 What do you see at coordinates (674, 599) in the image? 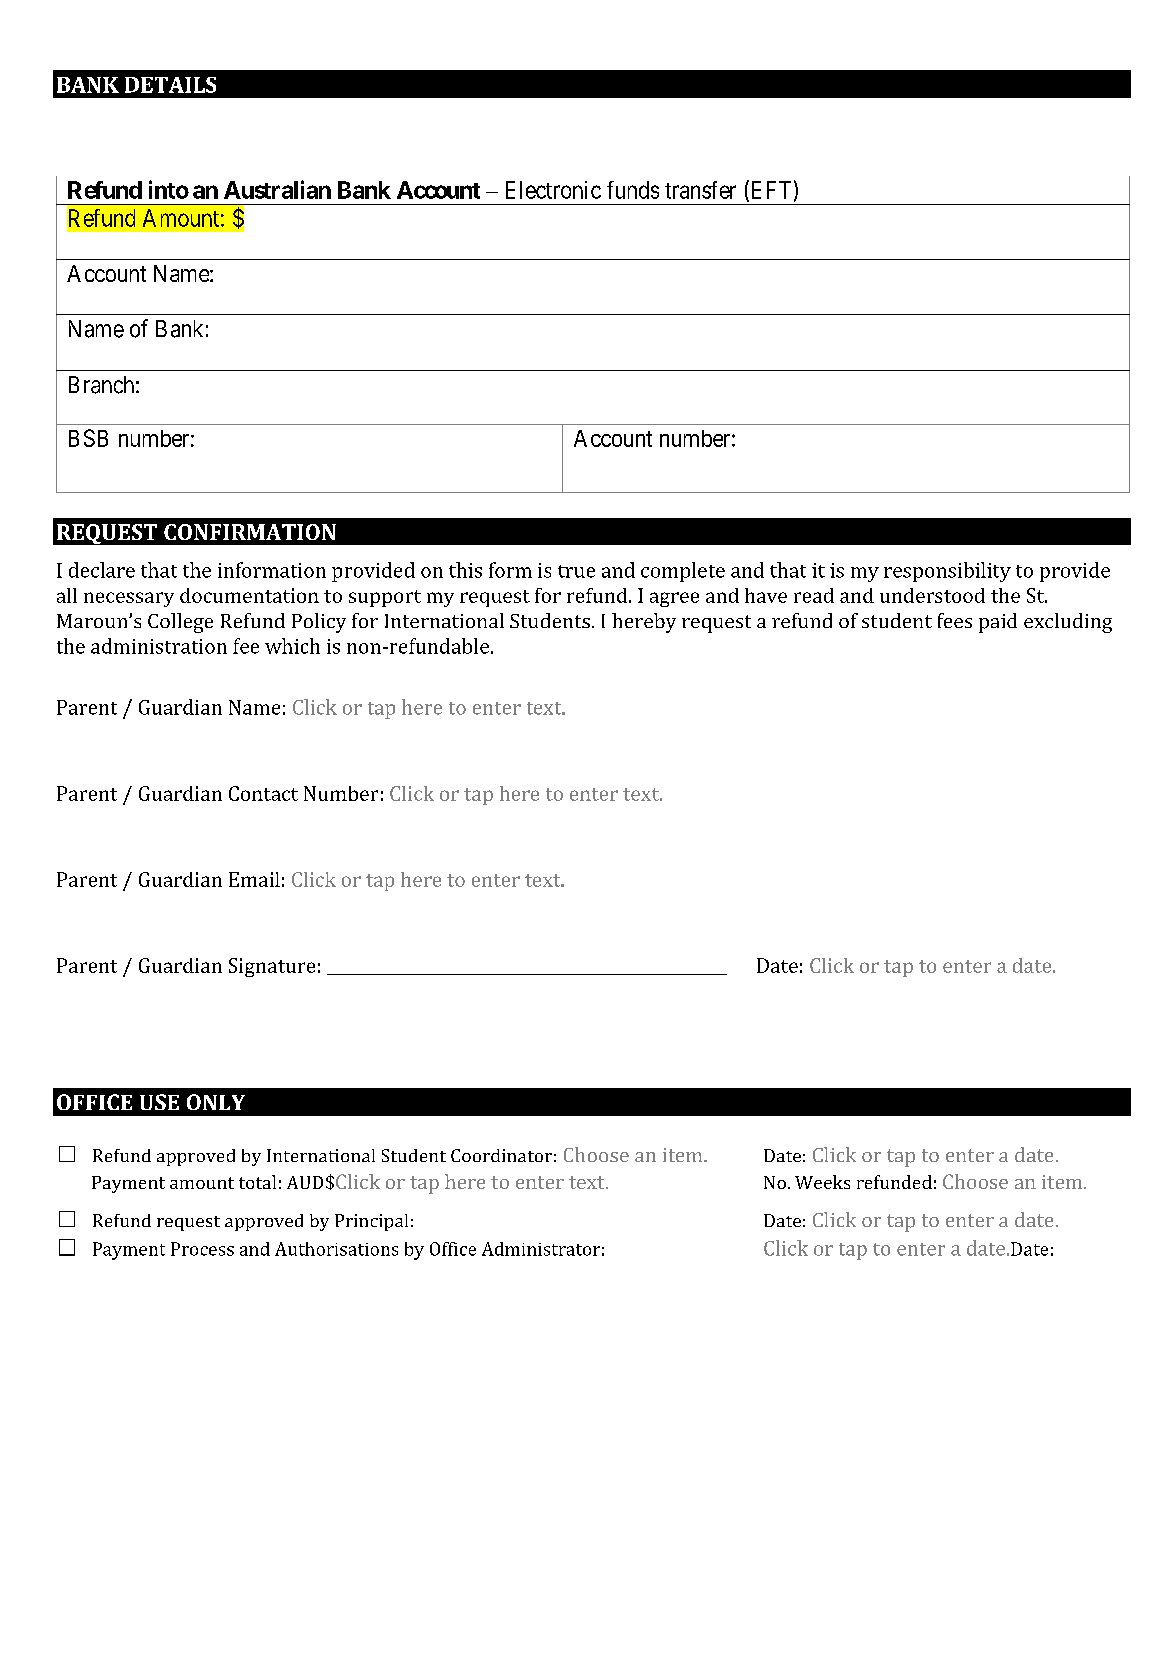
I see `agree` at bounding box center [674, 599].
